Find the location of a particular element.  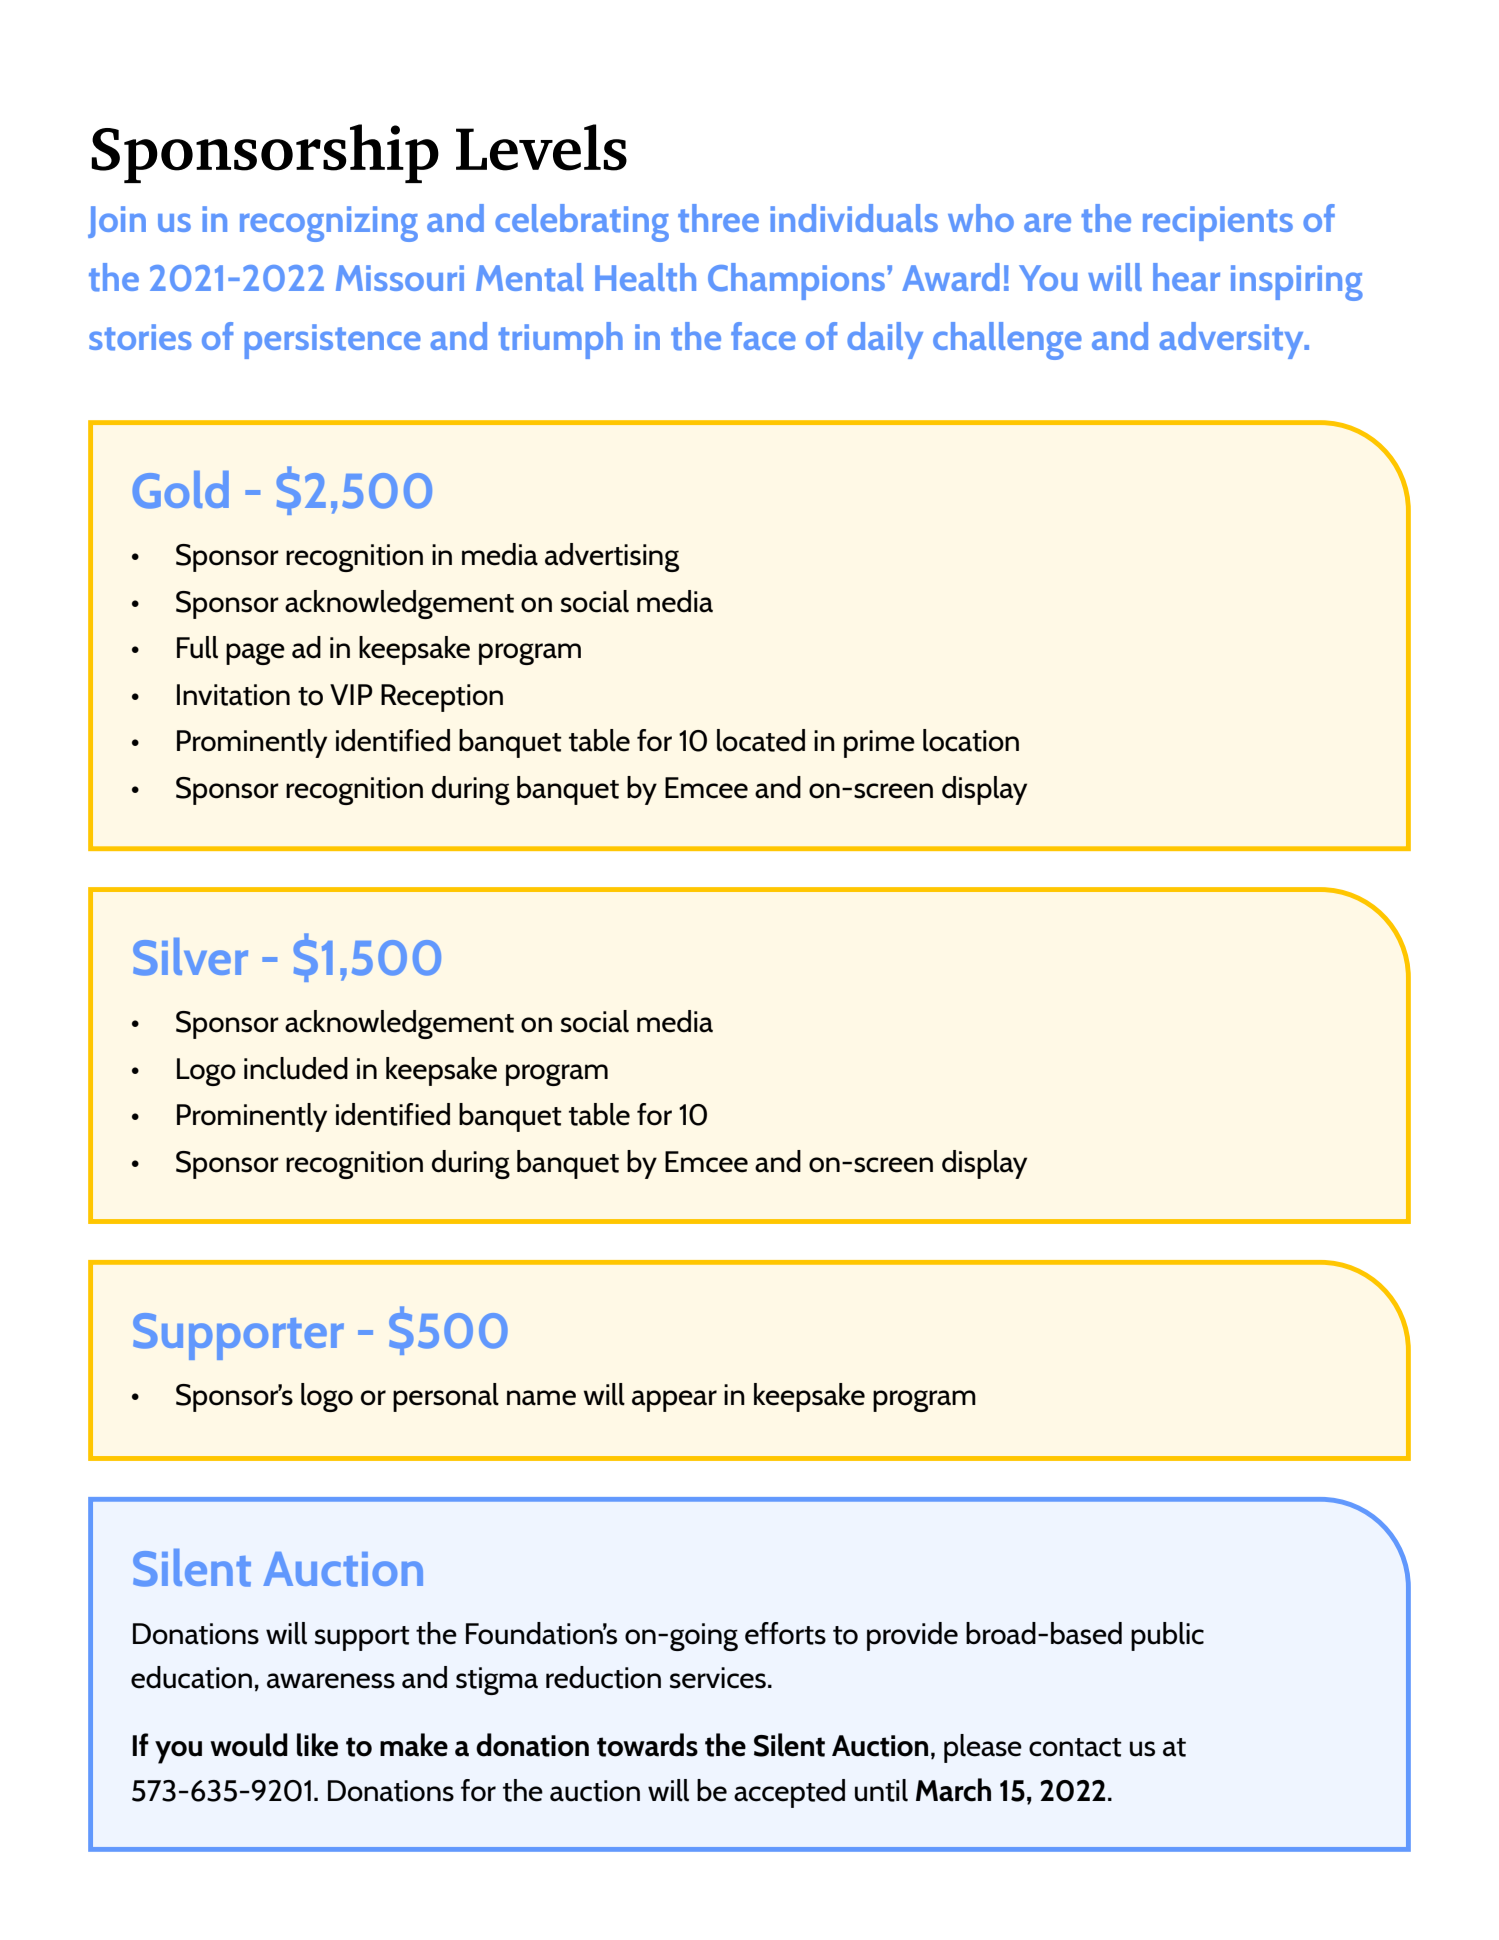

three is located at coordinates (718, 218).
